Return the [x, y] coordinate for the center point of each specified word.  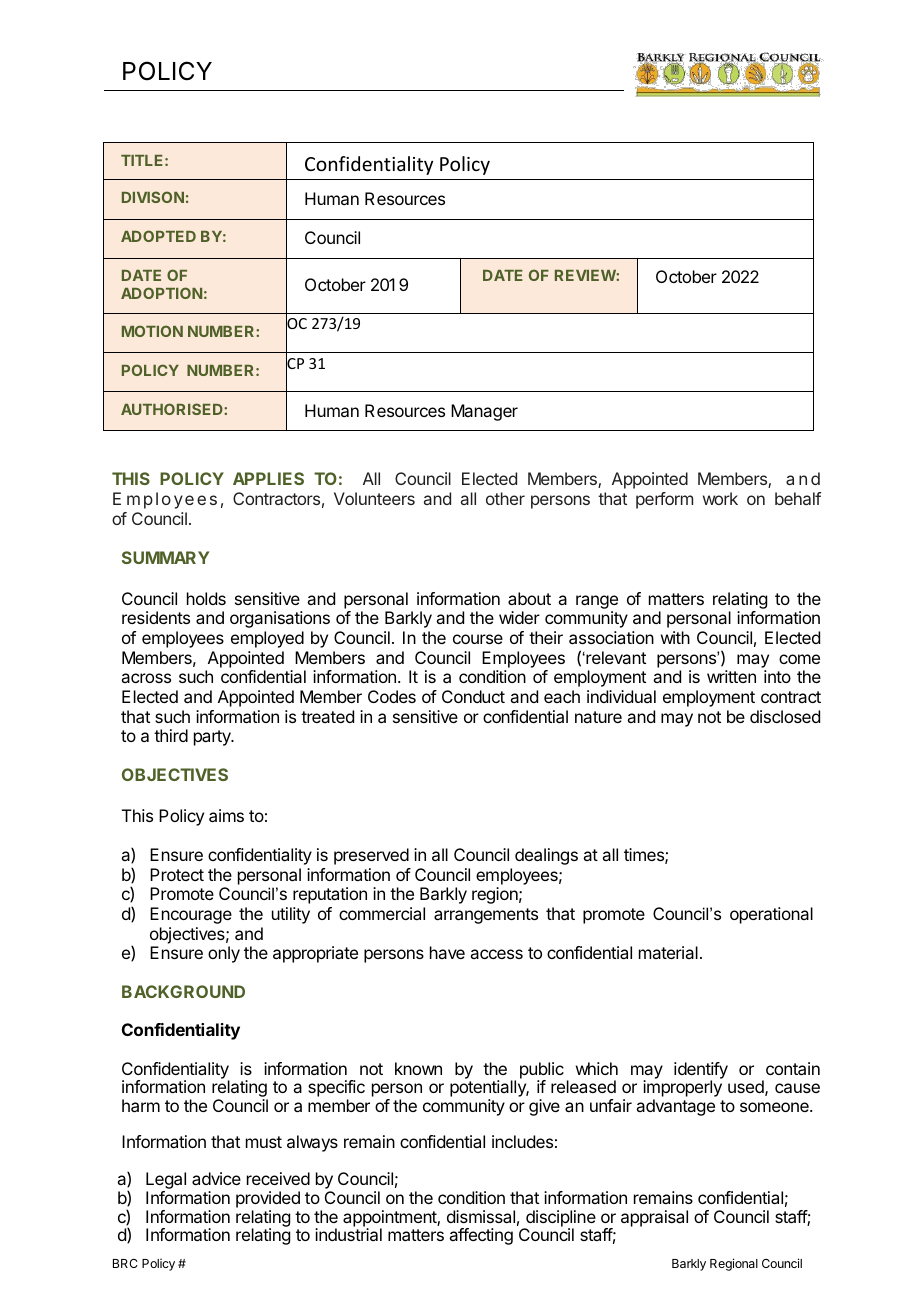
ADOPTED [158, 236]
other [505, 498]
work [720, 498]
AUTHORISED [173, 409]
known [418, 1068]
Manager [484, 412]
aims [226, 815]
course [478, 639]
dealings [546, 856]
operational [771, 915]
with [675, 637]
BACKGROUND [183, 991]
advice [216, 1178]
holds [206, 598]
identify [701, 1071]
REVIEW [586, 275]
